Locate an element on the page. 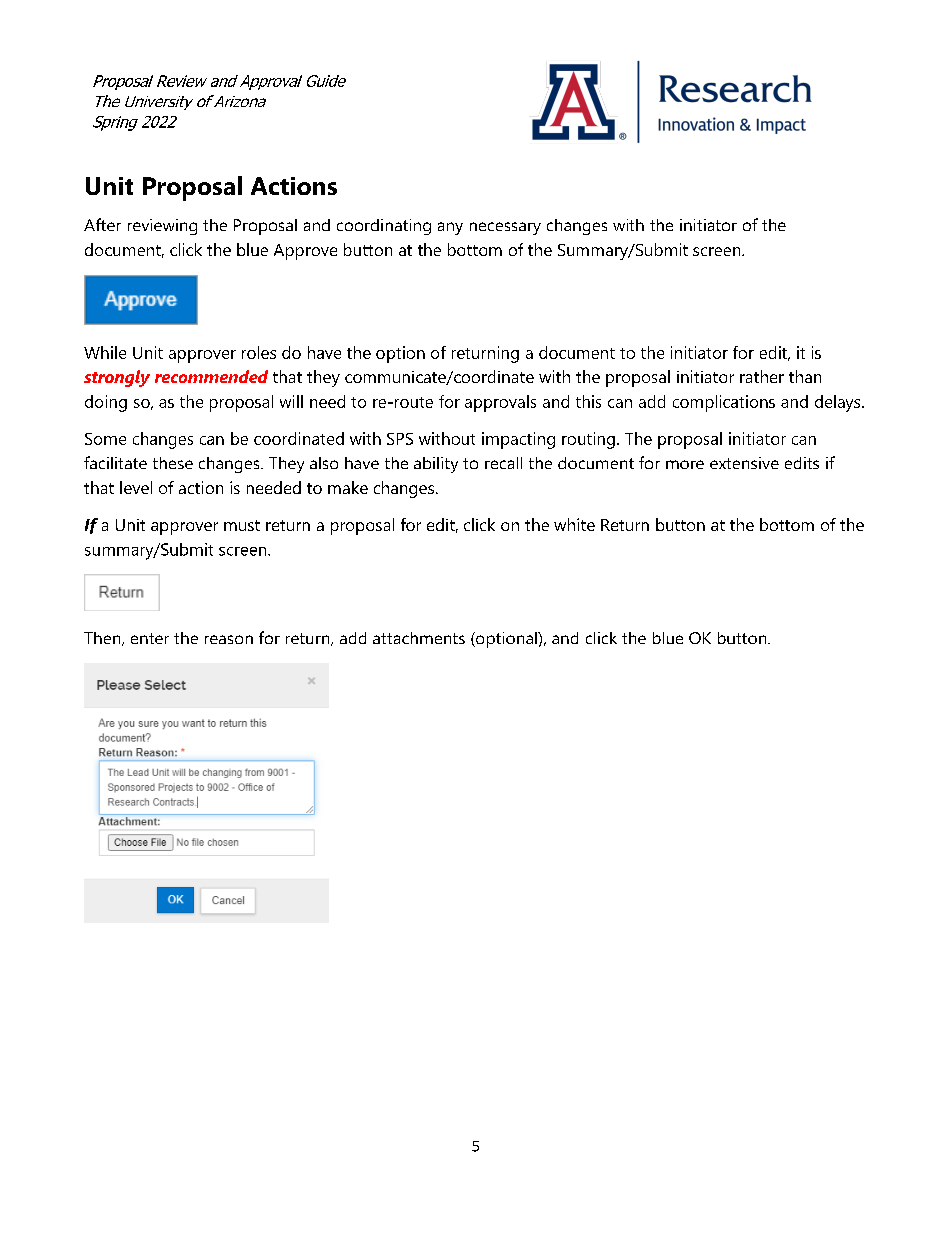 This page has height=1233, width=952. any is located at coordinates (450, 228).
